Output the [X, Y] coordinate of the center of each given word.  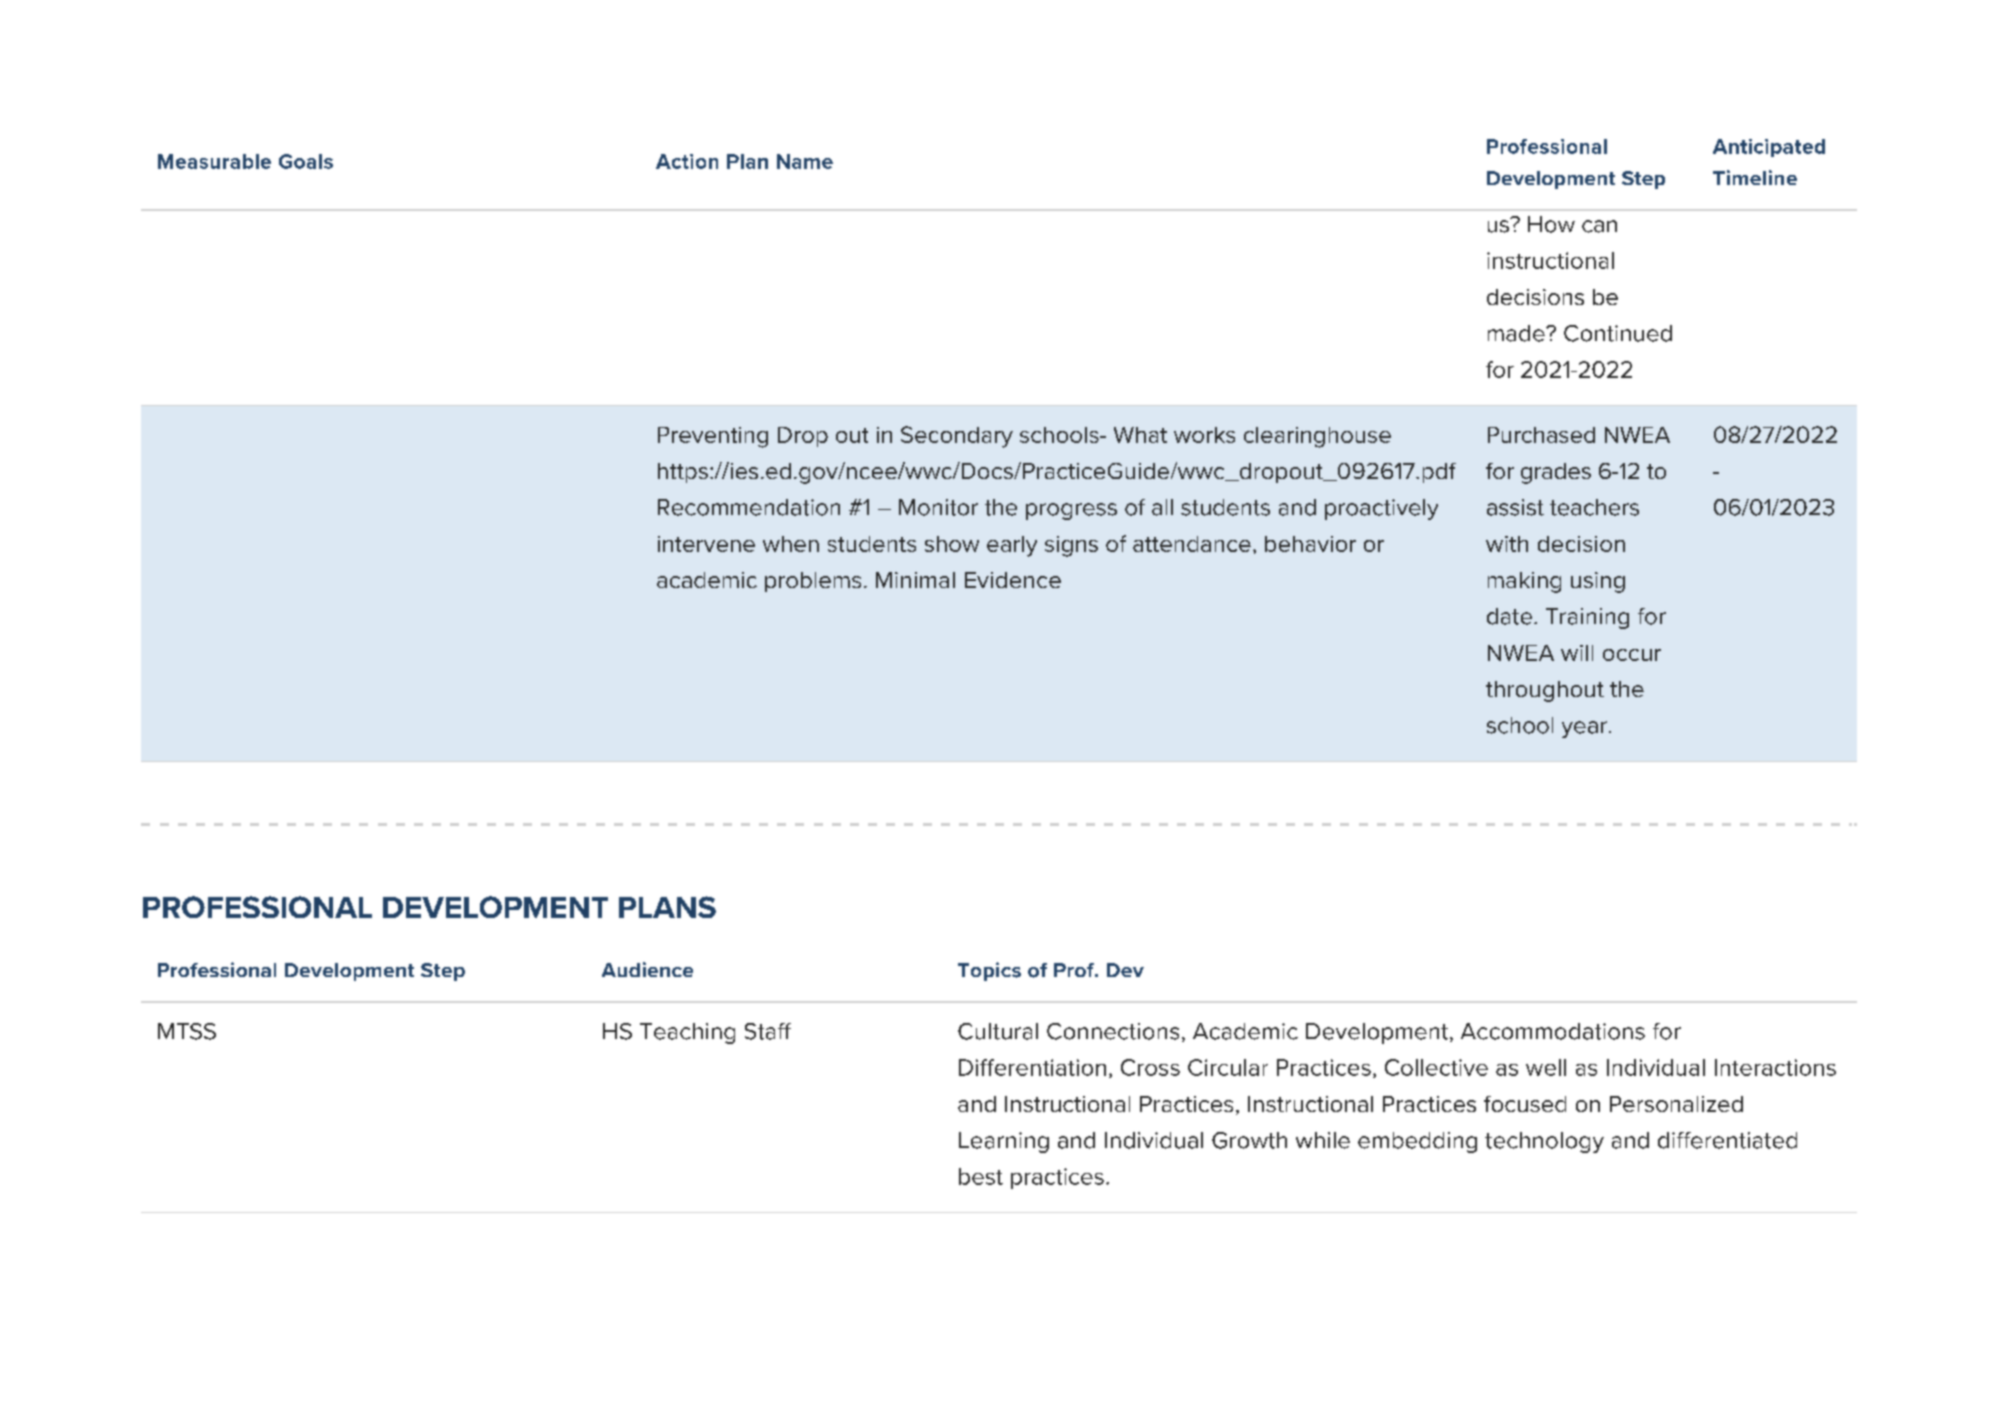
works [1204, 435]
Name [805, 161]
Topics [989, 971]
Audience [647, 969]
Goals [306, 161]
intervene [706, 544]
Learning [1004, 1142]
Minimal [915, 580]
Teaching [687, 1033]
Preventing [713, 437]
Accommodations [1553, 1031]
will [1577, 653]
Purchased [1541, 435]
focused [1525, 1104]
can [1599, 226]
